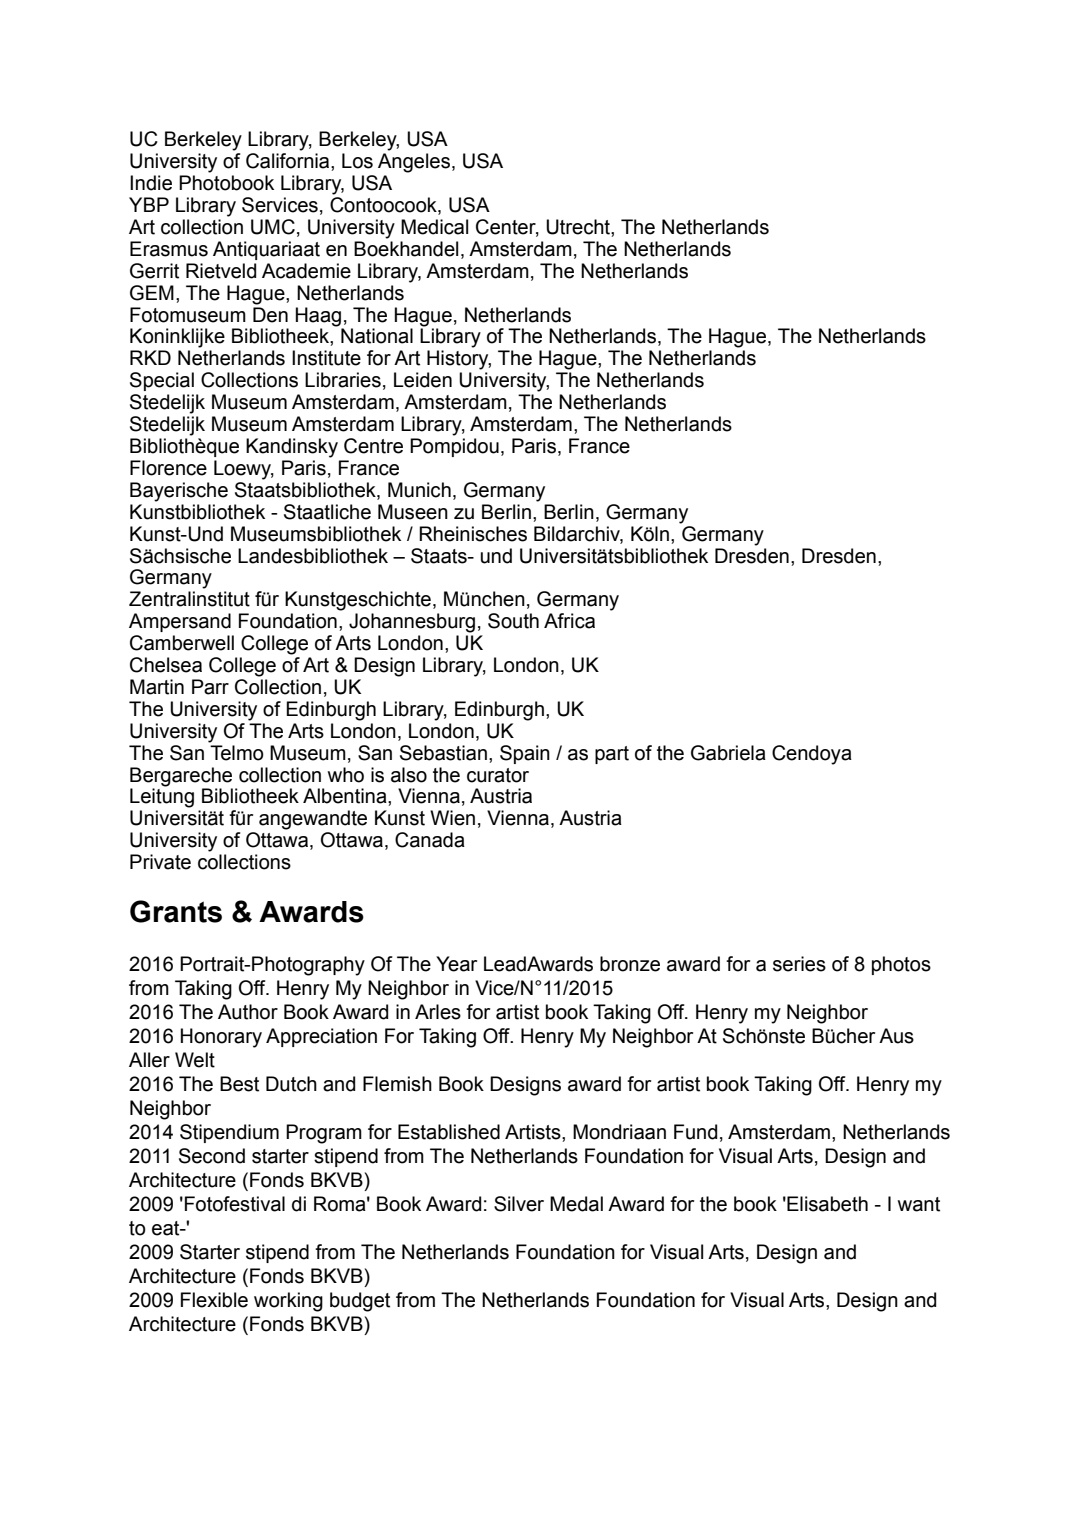  What do you see at coordinates (273, 227) in the page?
I see `UMC` at bounding box center [273, 227].
